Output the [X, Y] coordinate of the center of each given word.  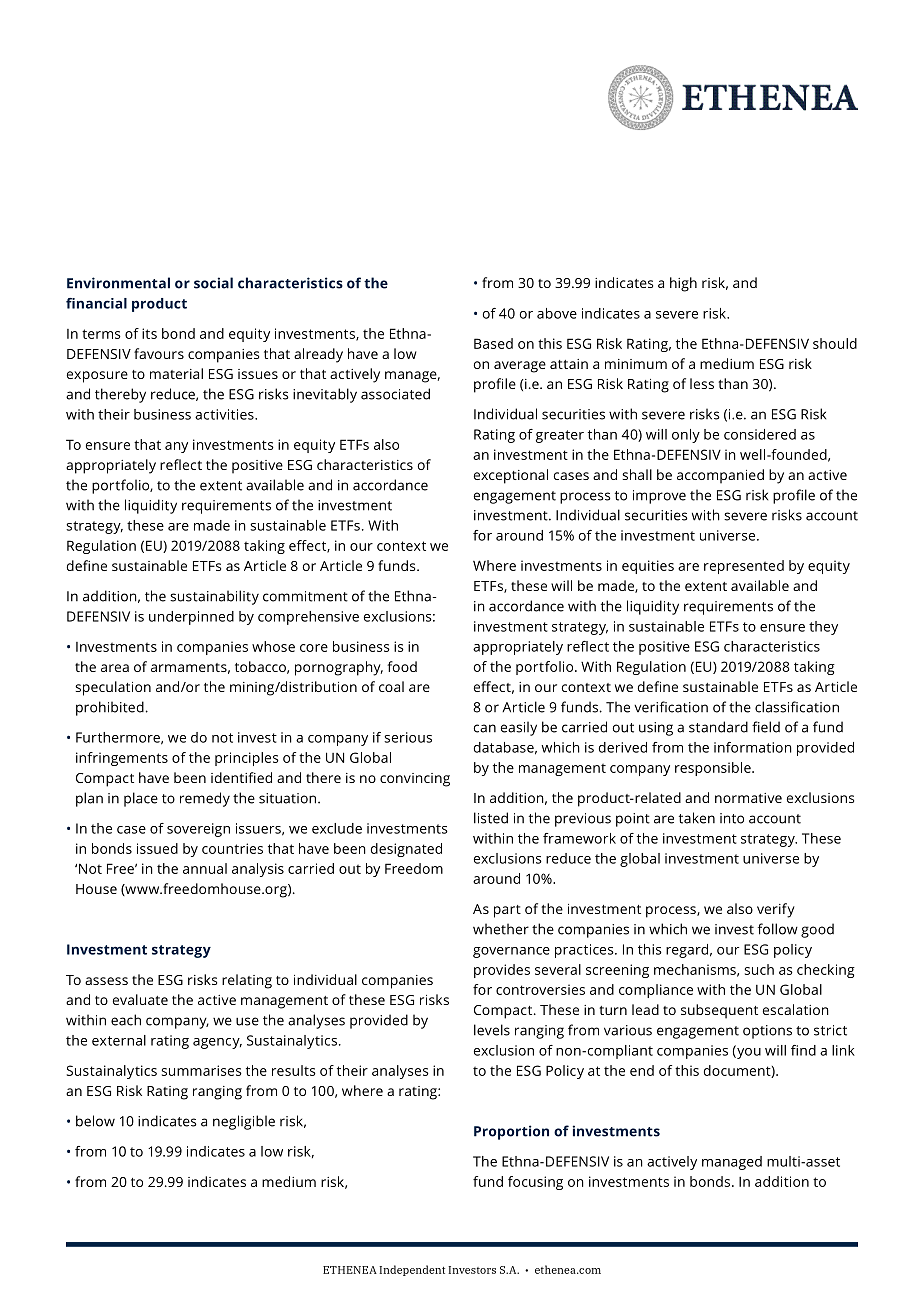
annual [205, 868]
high [683, 284]
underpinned [191, 618]
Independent [412, 1270]
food [402, 666]
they [823, 628]
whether [501, 929]
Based [493, 343]
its [149, 333]
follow [778, 929]
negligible [244, 1122]
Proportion [511, 1132]
